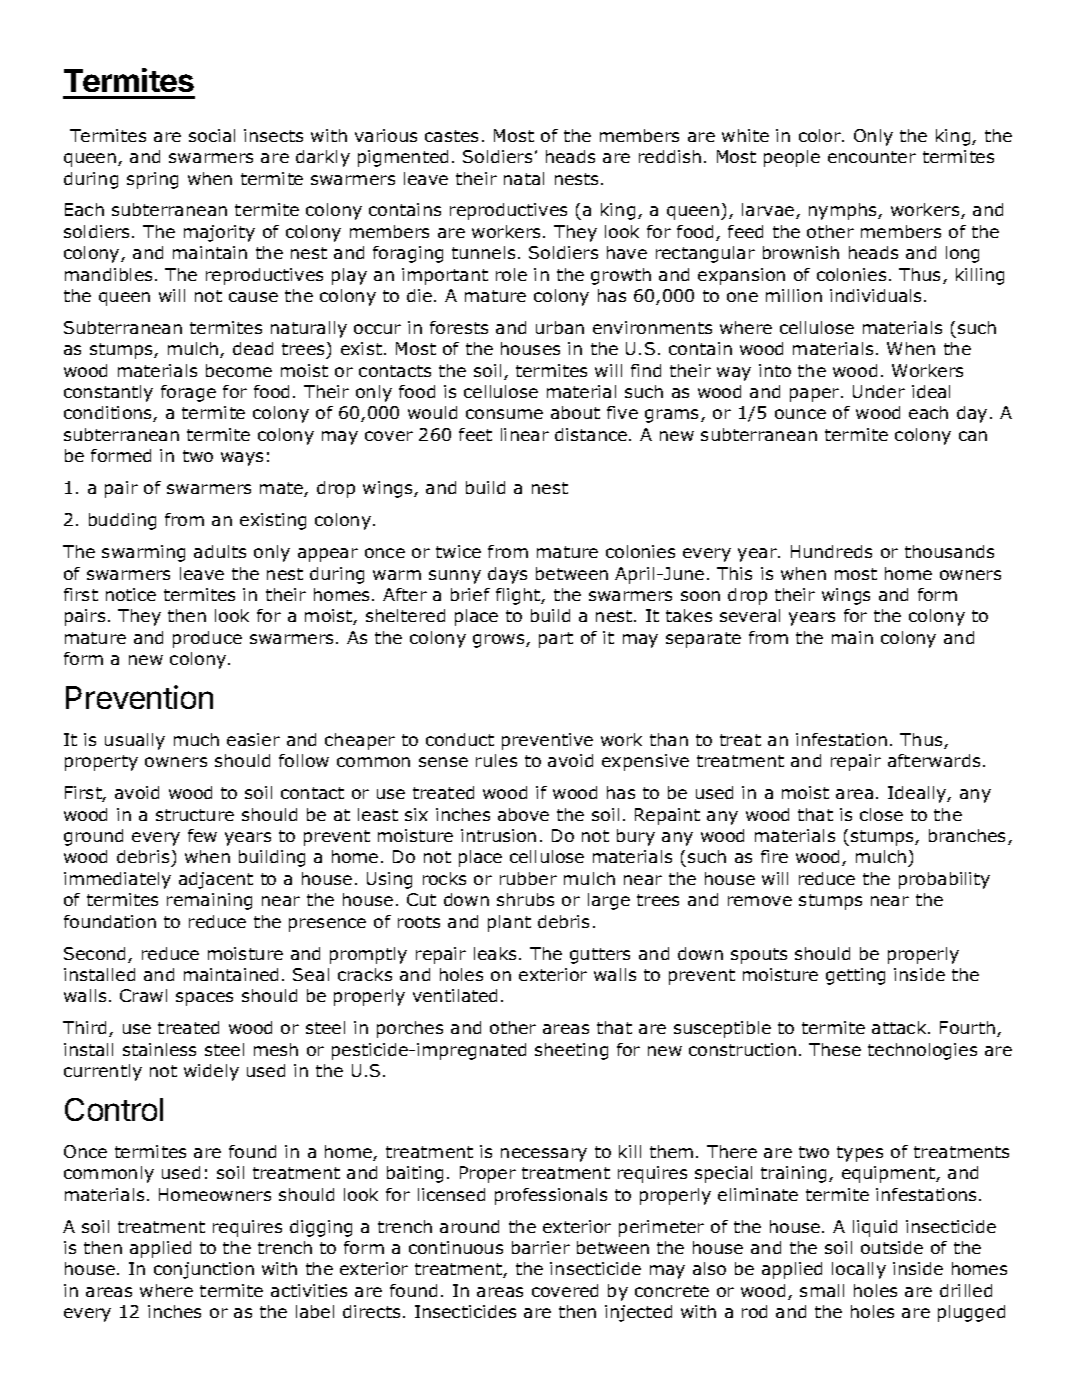 This screenshot has width=1077, height=1394. I want to click on ways, so click(242, 459).
